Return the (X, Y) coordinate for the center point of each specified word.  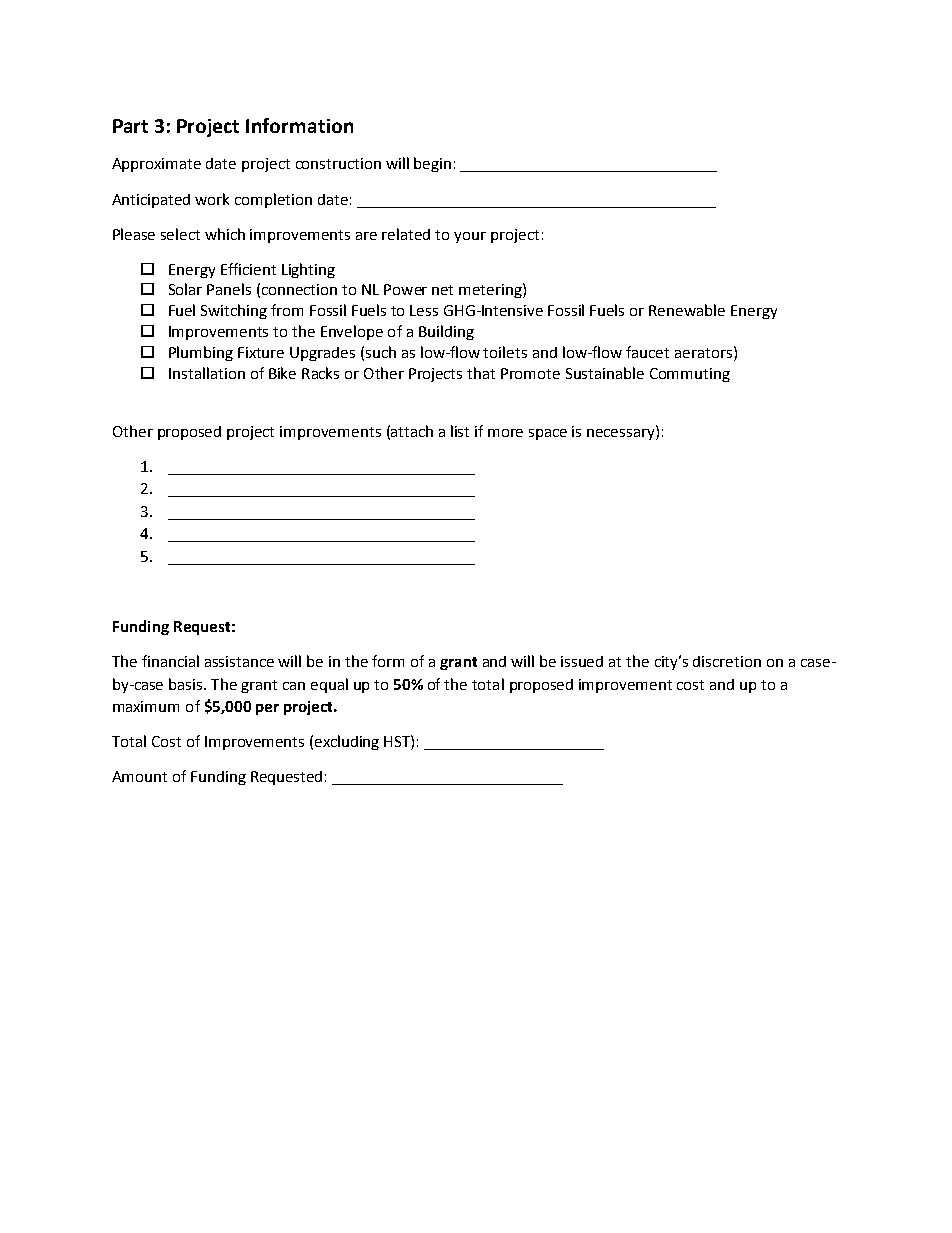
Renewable (687, 310)
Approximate (156, 165)
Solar (185, 289)
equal (329, 685)
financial (170, 661)
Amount (139, 776)
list (460, 431)
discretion (727, 661)
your (470, 237)
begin (432, 164)
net (442, 290)
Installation (207, 373)
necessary (622, 433)
